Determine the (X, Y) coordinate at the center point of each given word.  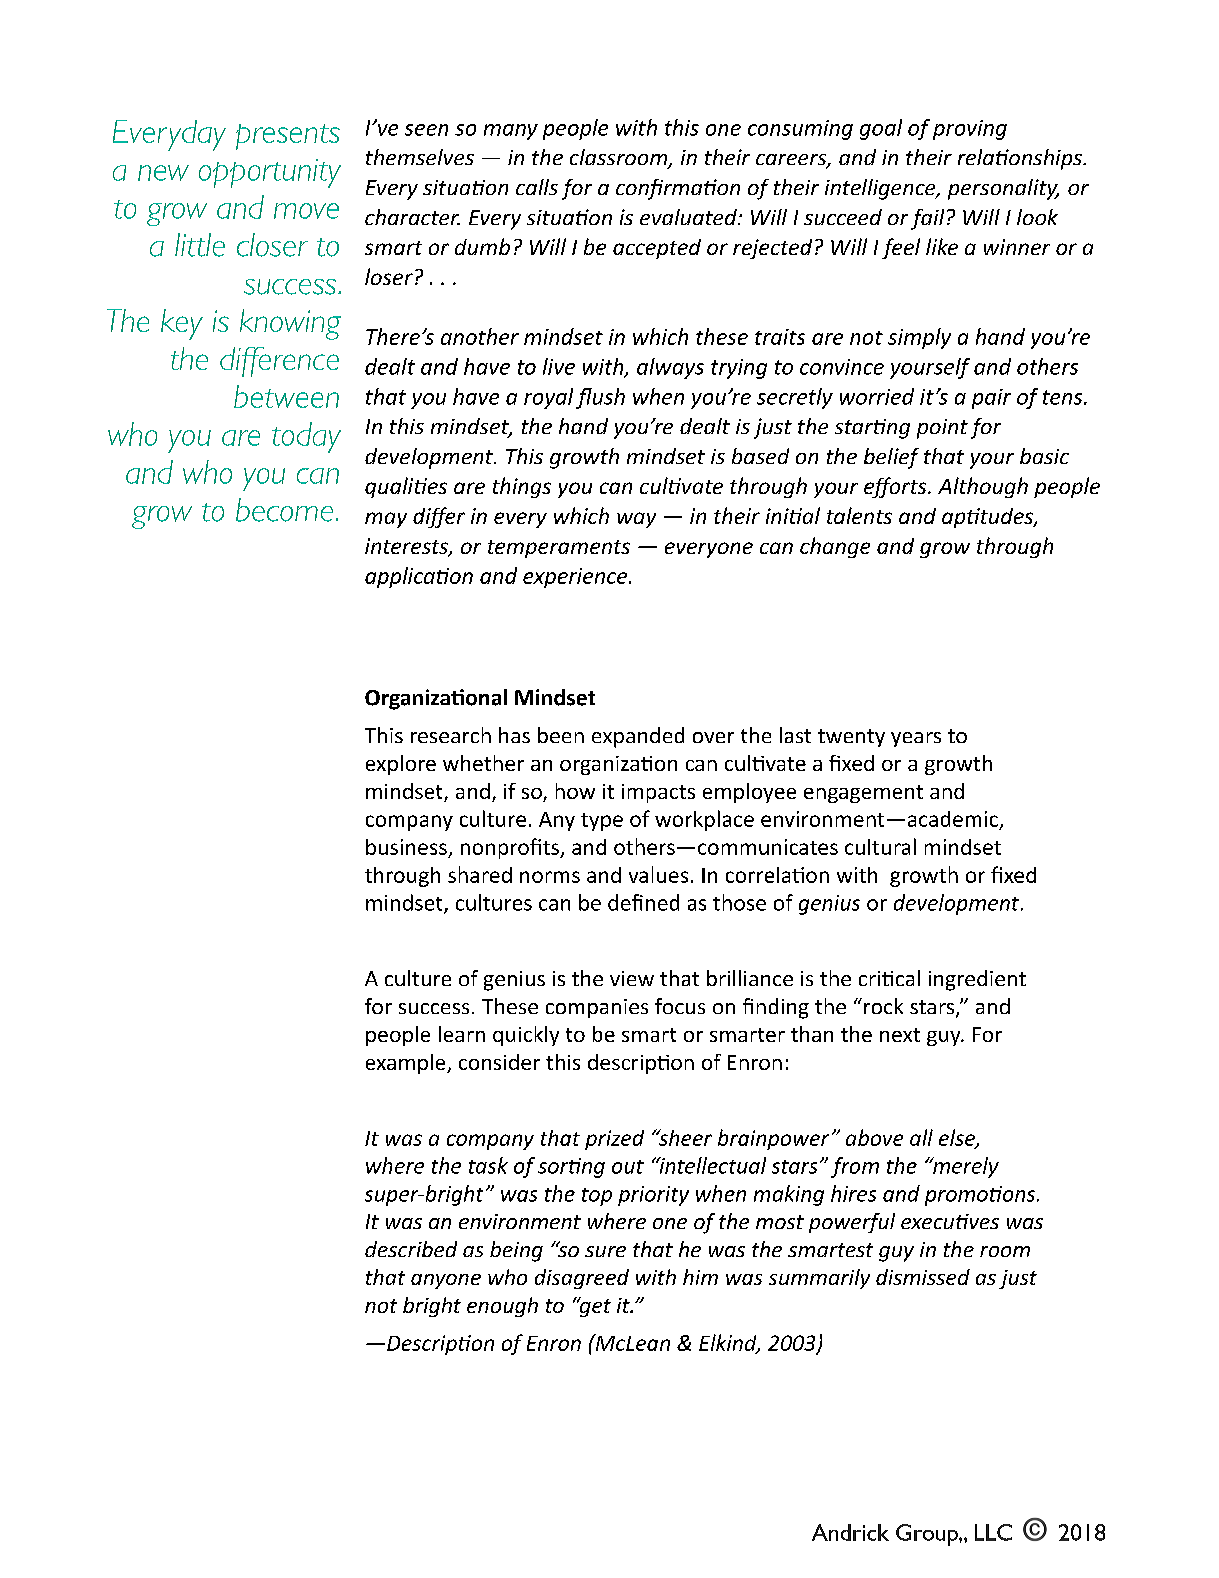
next (900, 1035)
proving (970, 130)
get (594, 1307)
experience (576, 578)
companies (597, 1008)
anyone (446, 1281)
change (835, 547)
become (284, 510)
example (407, 1064)
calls (537, 187)
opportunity (270, 173)
